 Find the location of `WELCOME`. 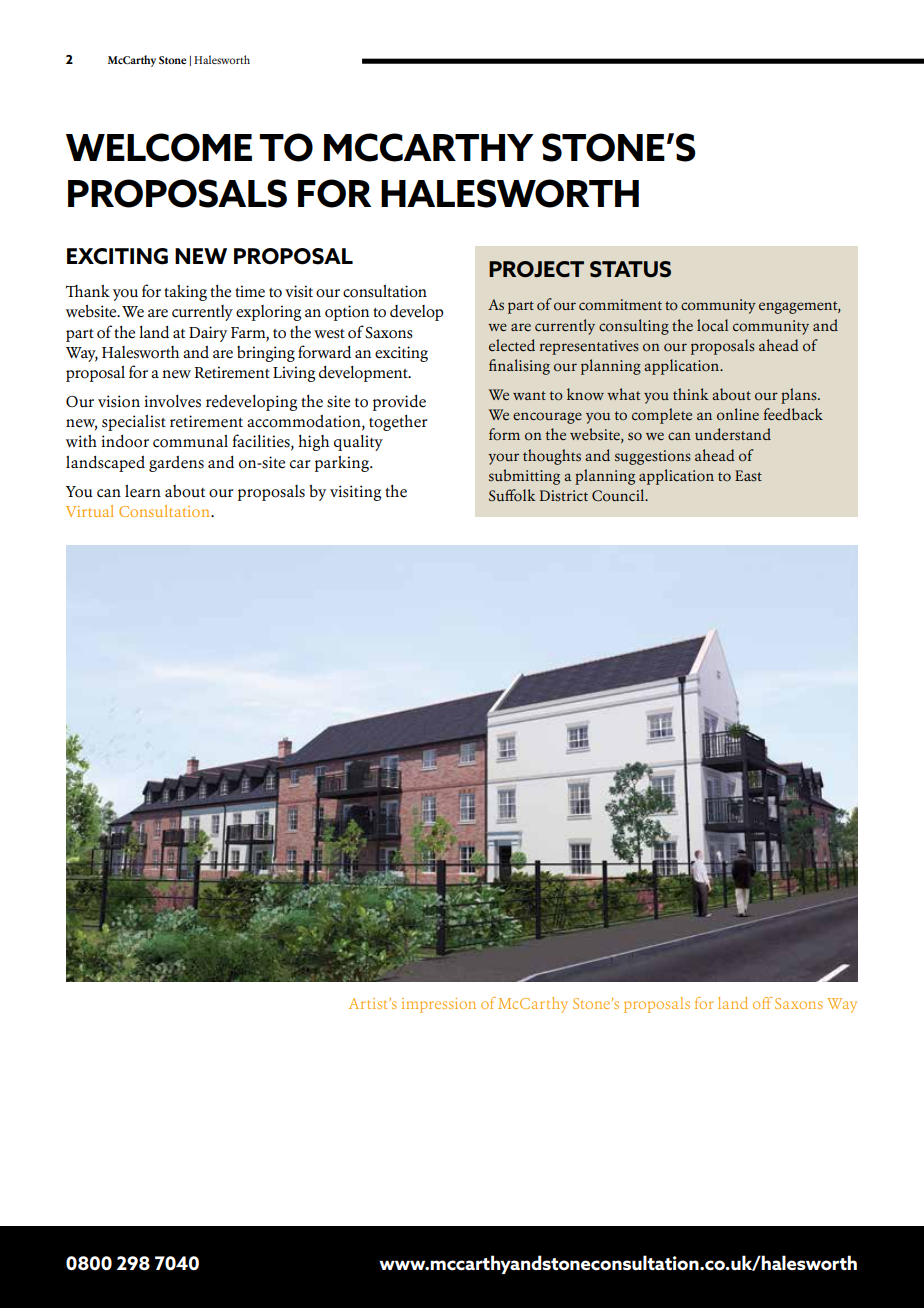

WELCOME is located at coordinates (159, 147).
